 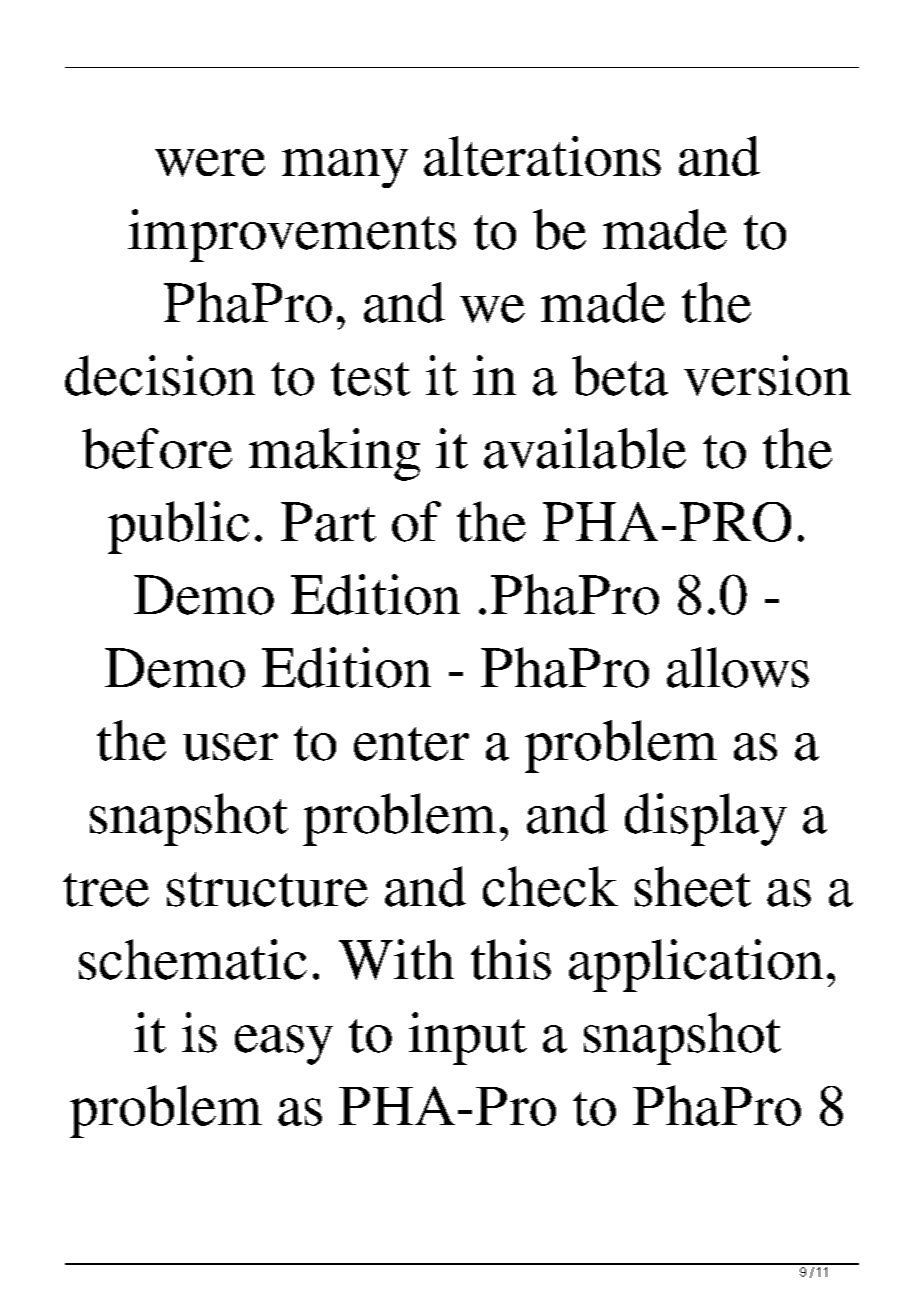 I want to click on allows, so click(x=738, y=667).
